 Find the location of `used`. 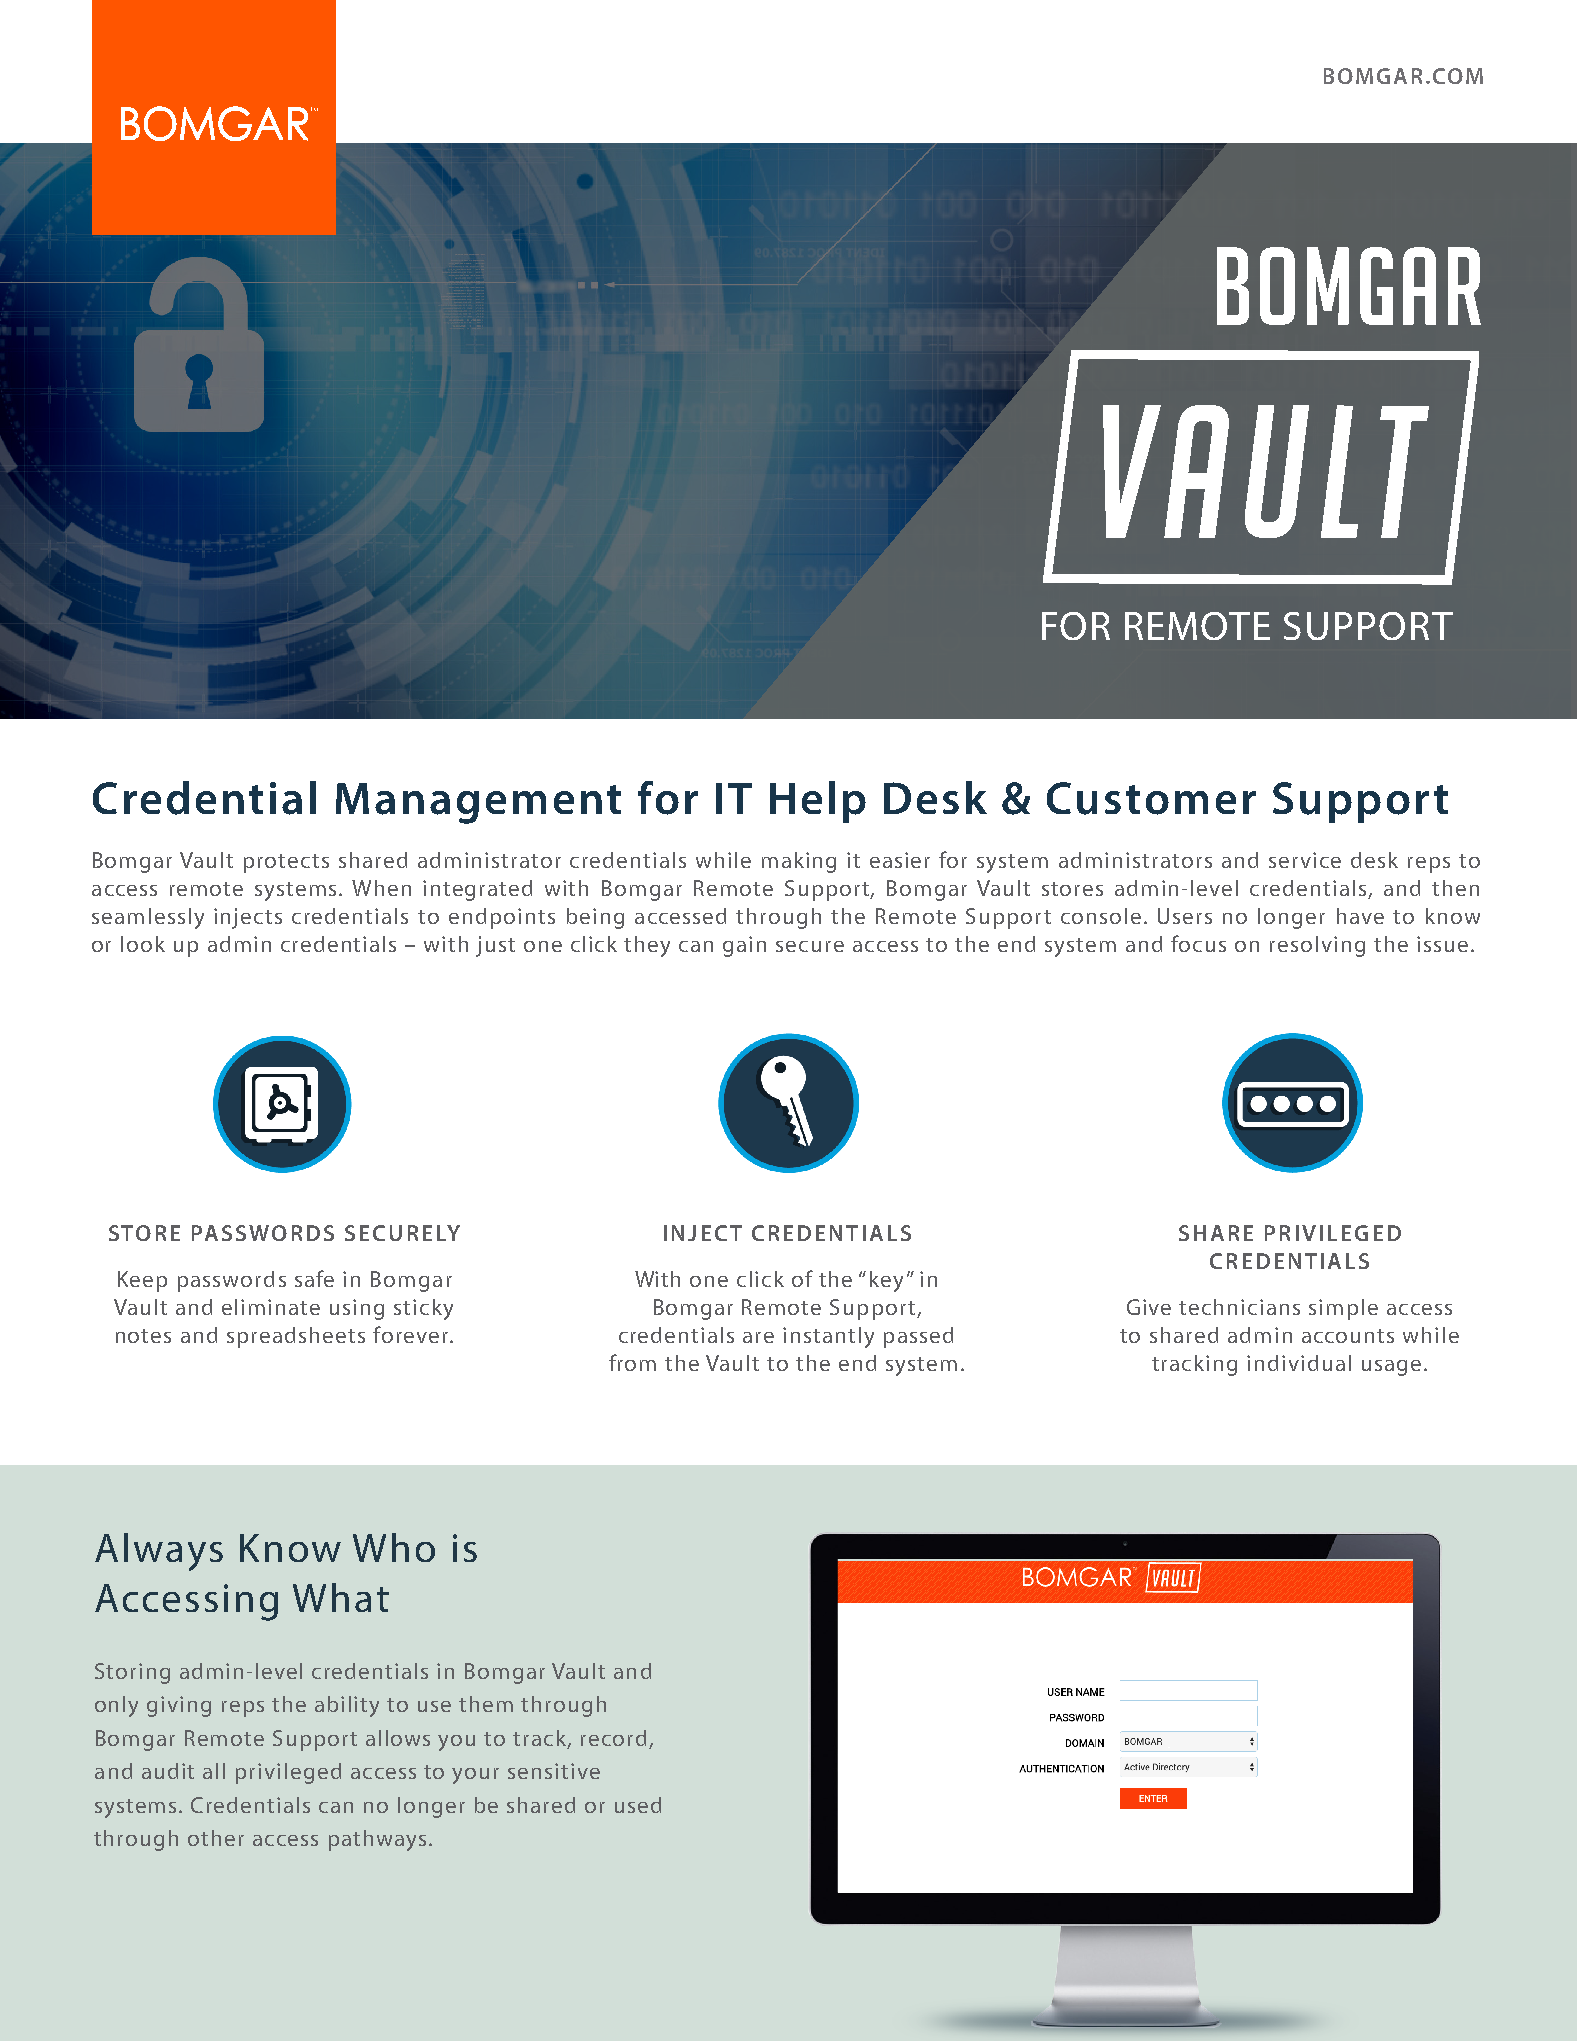

used is located at coordinates (638, 1805).
